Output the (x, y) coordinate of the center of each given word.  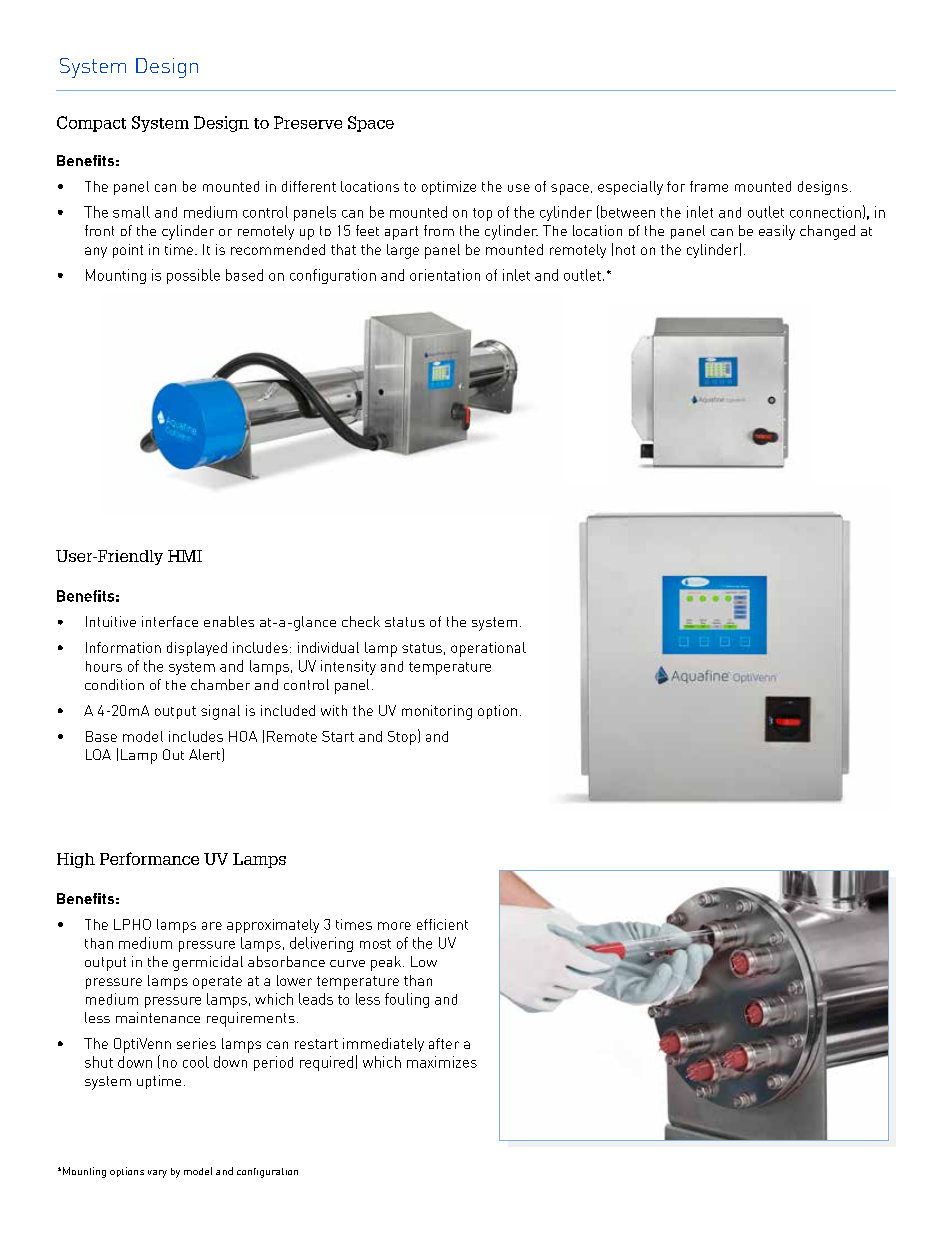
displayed (197, 649)
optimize (449, 188)
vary (157, 1174)
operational (488, 649)
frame (709, 186)
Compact (91, 124)
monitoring (437, 712)
